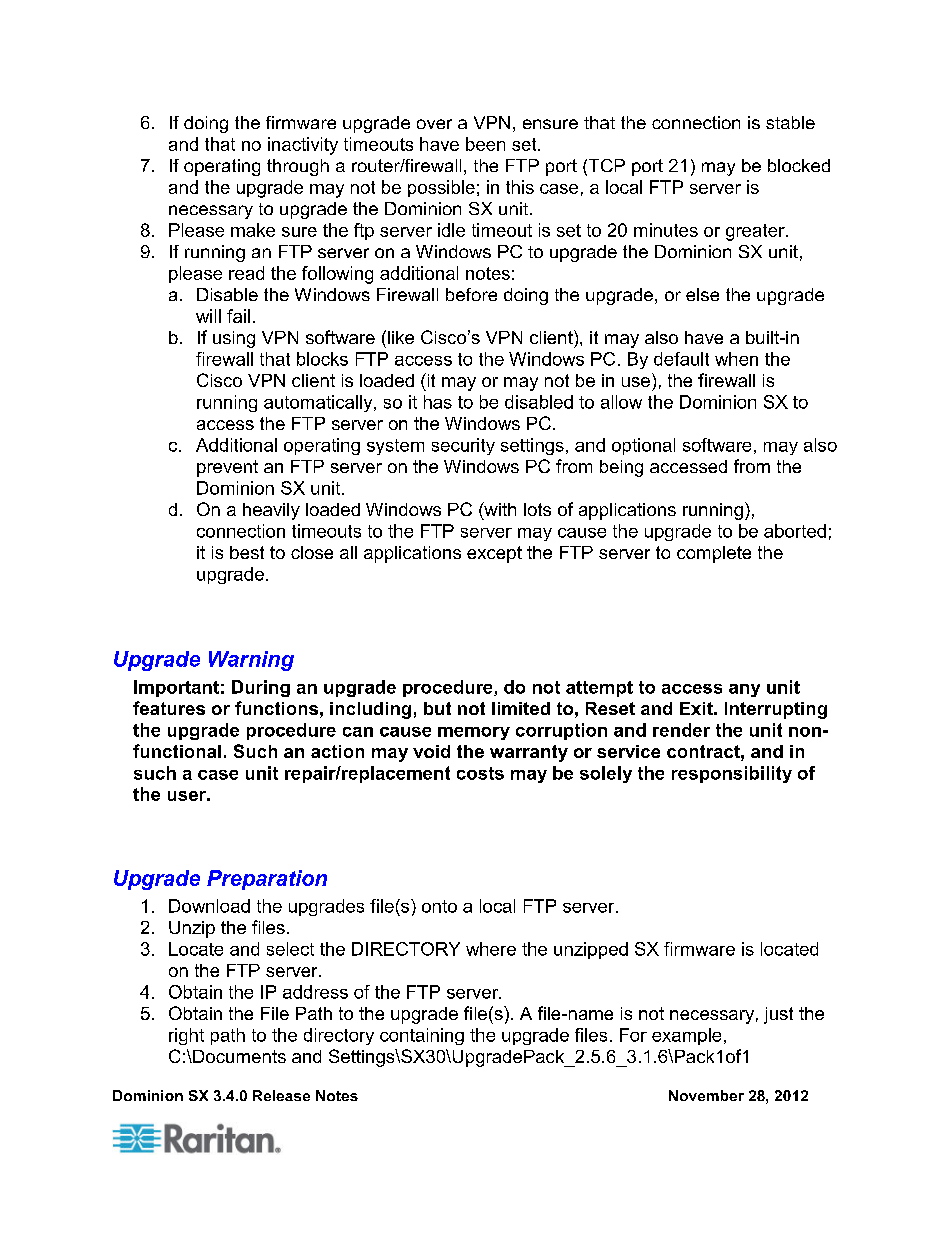 This image has width=952, height=1233. What do you see at coordinates (298, 167) in the image?
I see `through` at bounding box center [298, 167].
